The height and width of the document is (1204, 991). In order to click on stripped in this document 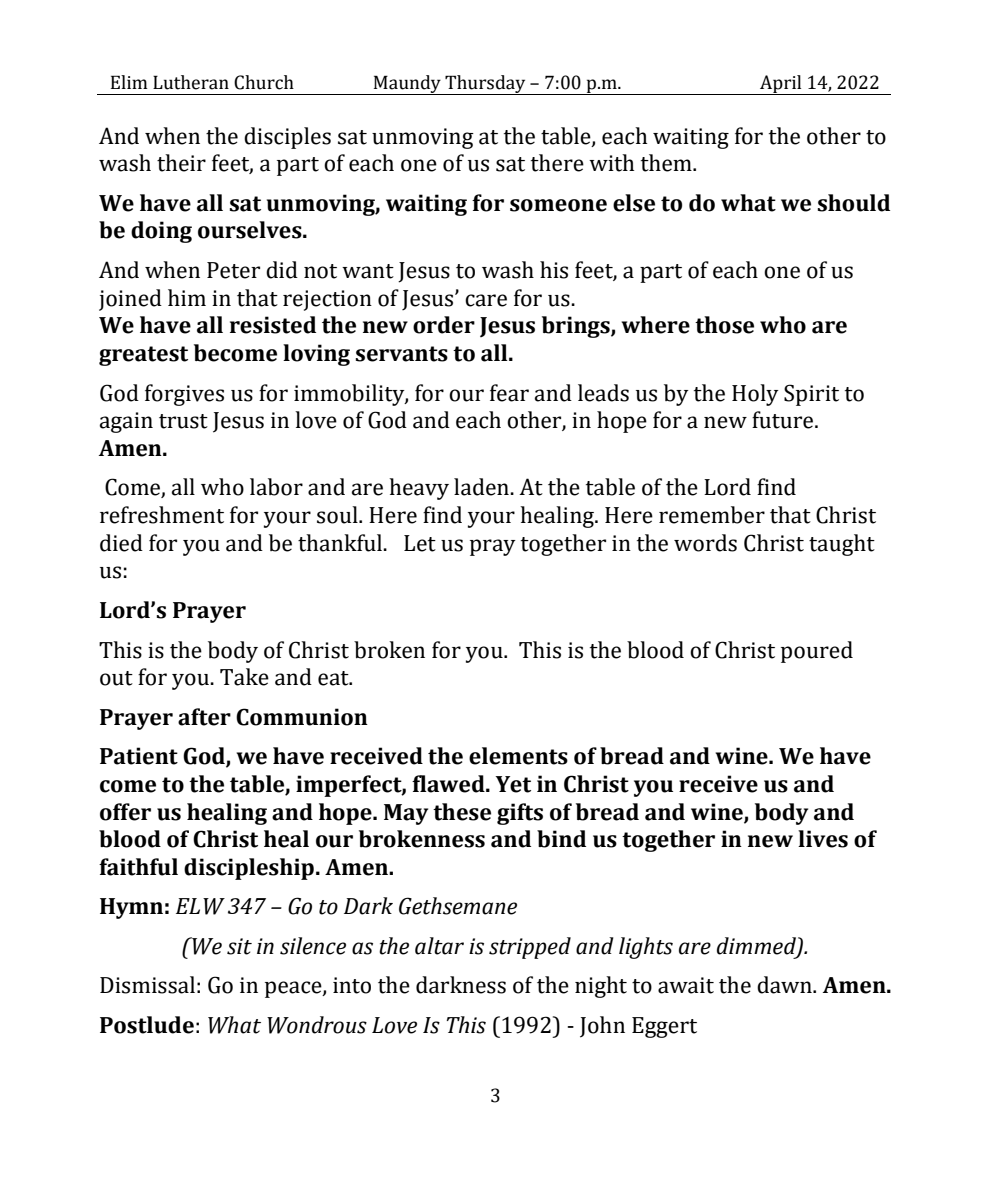, I will do `click(530, 948)`.
